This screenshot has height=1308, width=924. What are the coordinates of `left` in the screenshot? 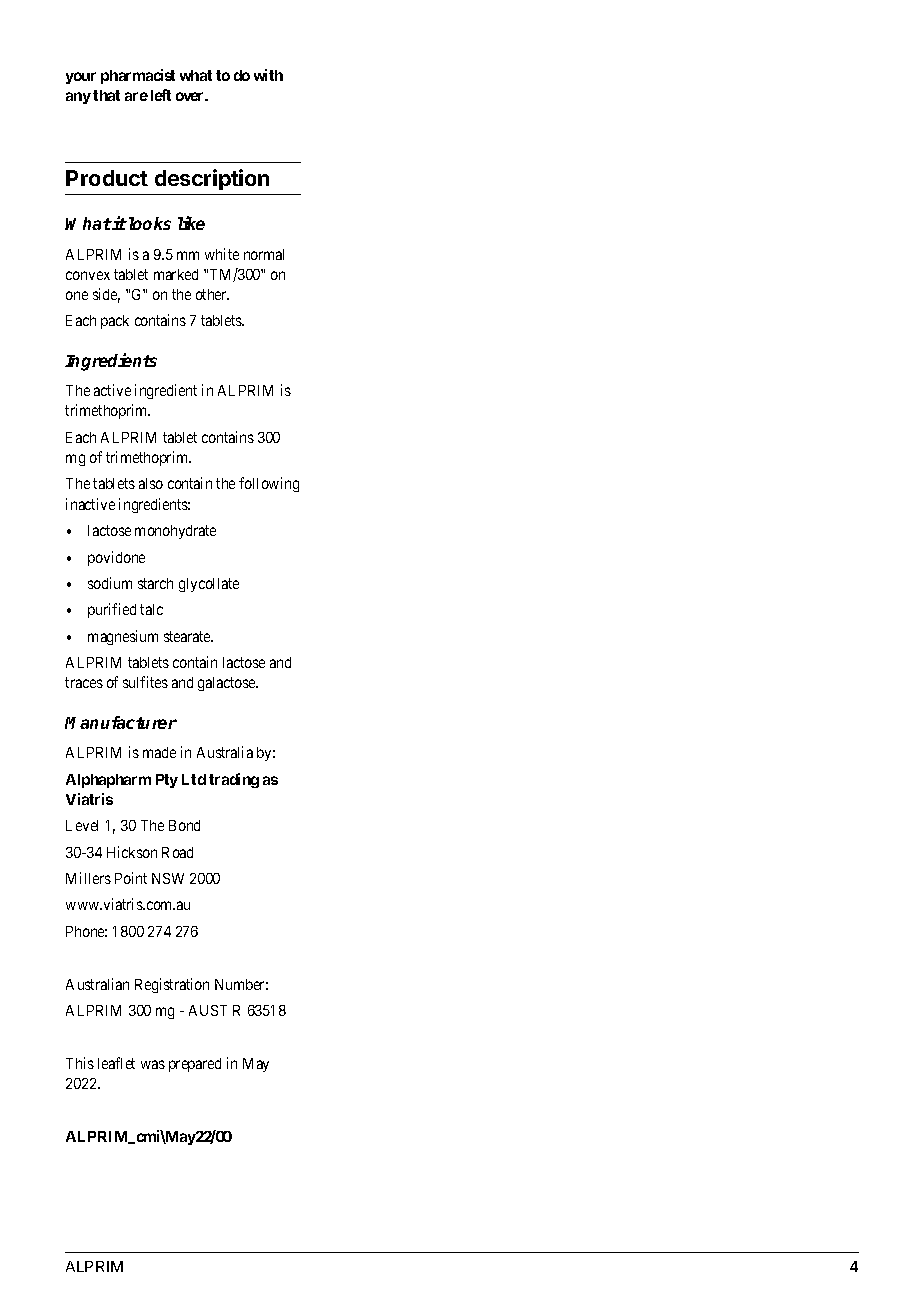 It's located at (161, 95).
